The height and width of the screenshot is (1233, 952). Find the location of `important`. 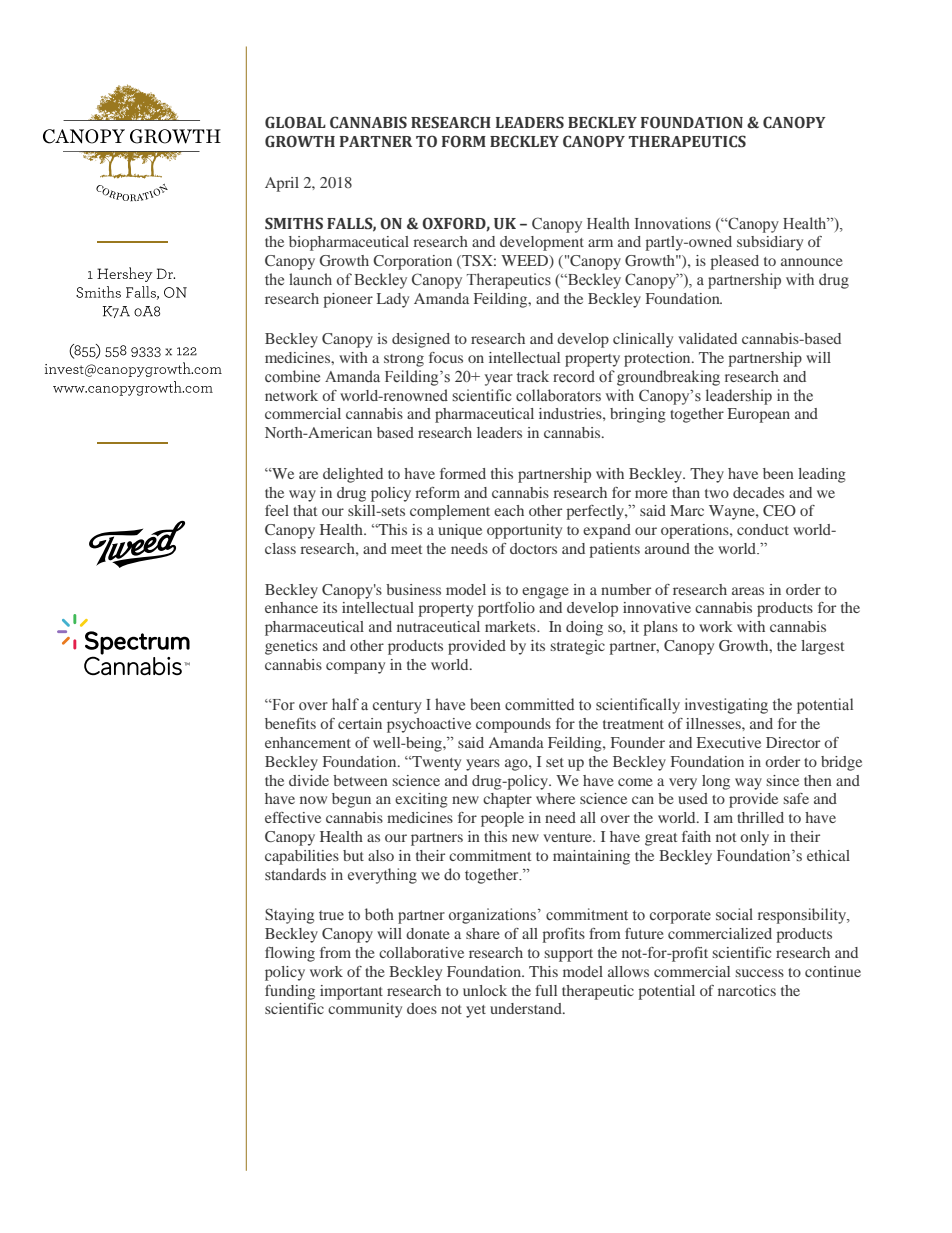

important is located at coordinates (351, 992).
